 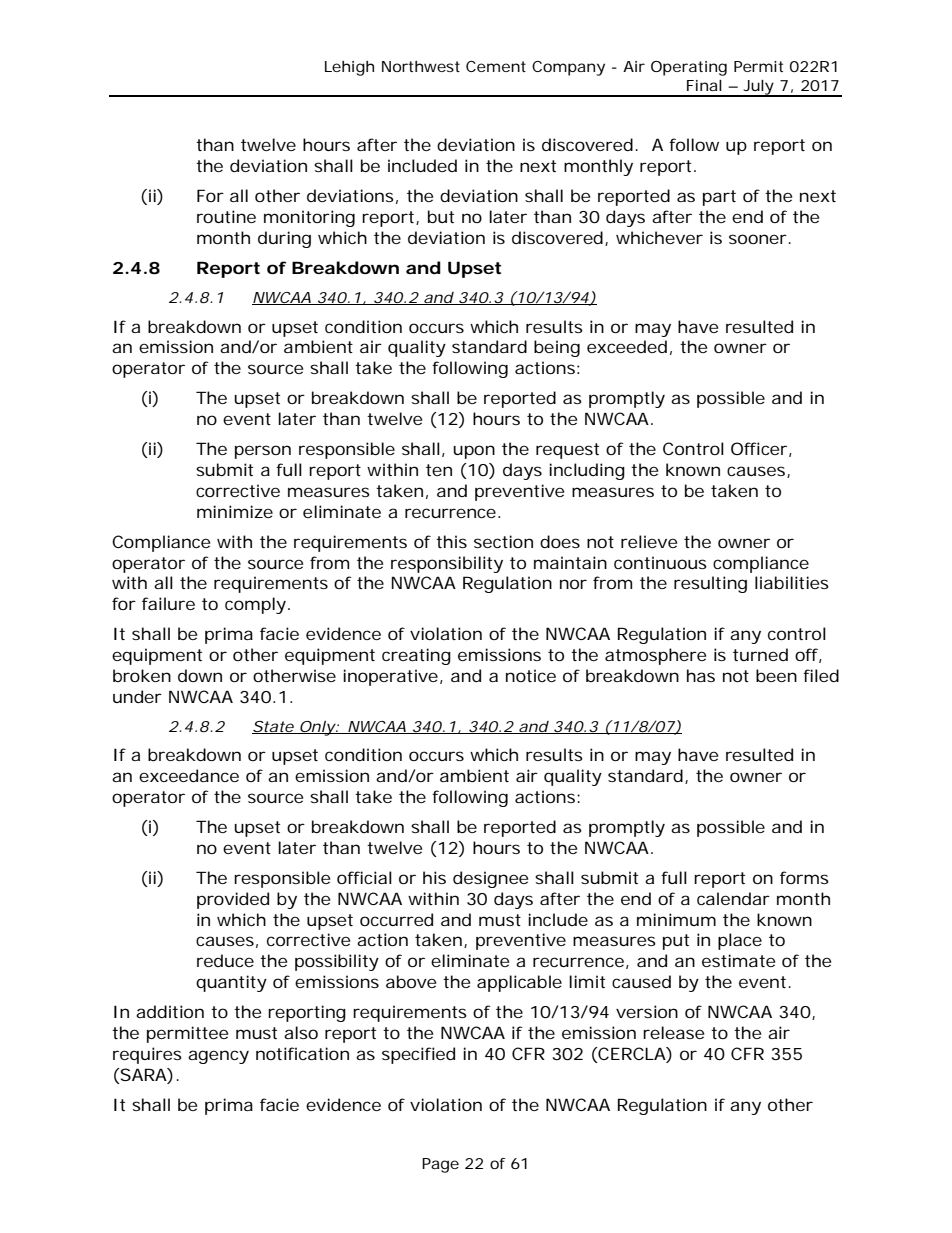 I want to click on agency, so click(x=218, y=1057).
